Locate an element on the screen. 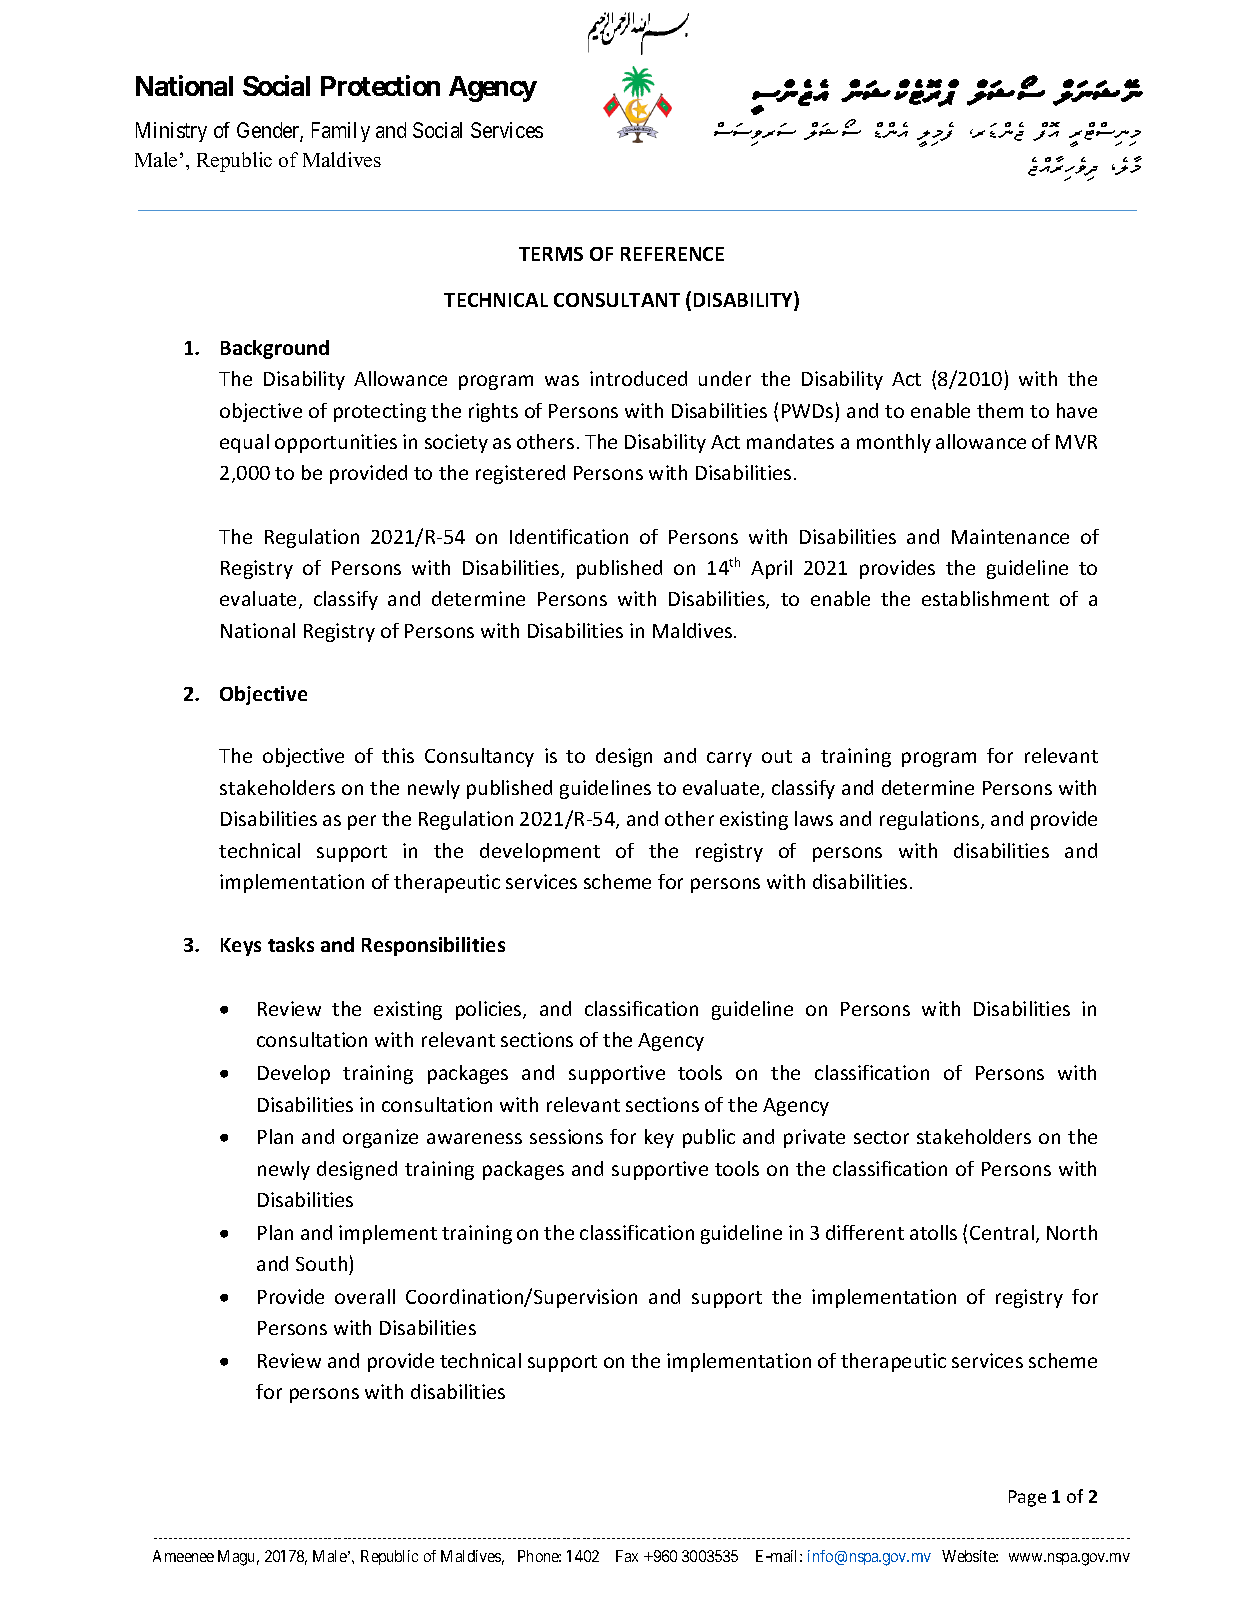 Image resolution: width=1245 pixels, height=1612 pixels. Family is located at coordinates (341, 132).
